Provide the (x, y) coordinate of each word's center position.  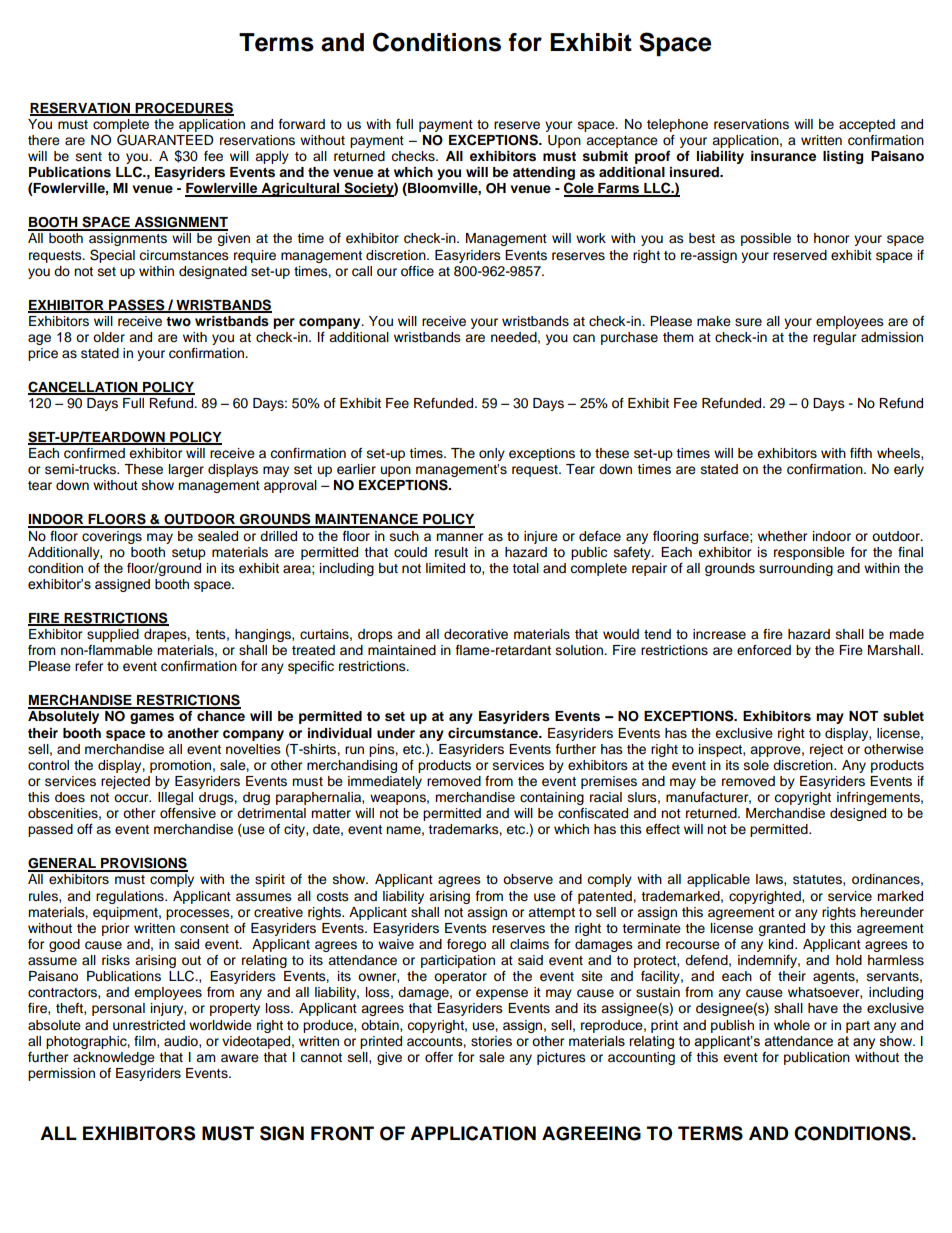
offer (439, 1057)
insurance (783, 156)
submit (605, 156)
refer (89, 666)
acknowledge (114, 1058)
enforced (764, 650)
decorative (476, 634)
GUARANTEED (165, 140)
